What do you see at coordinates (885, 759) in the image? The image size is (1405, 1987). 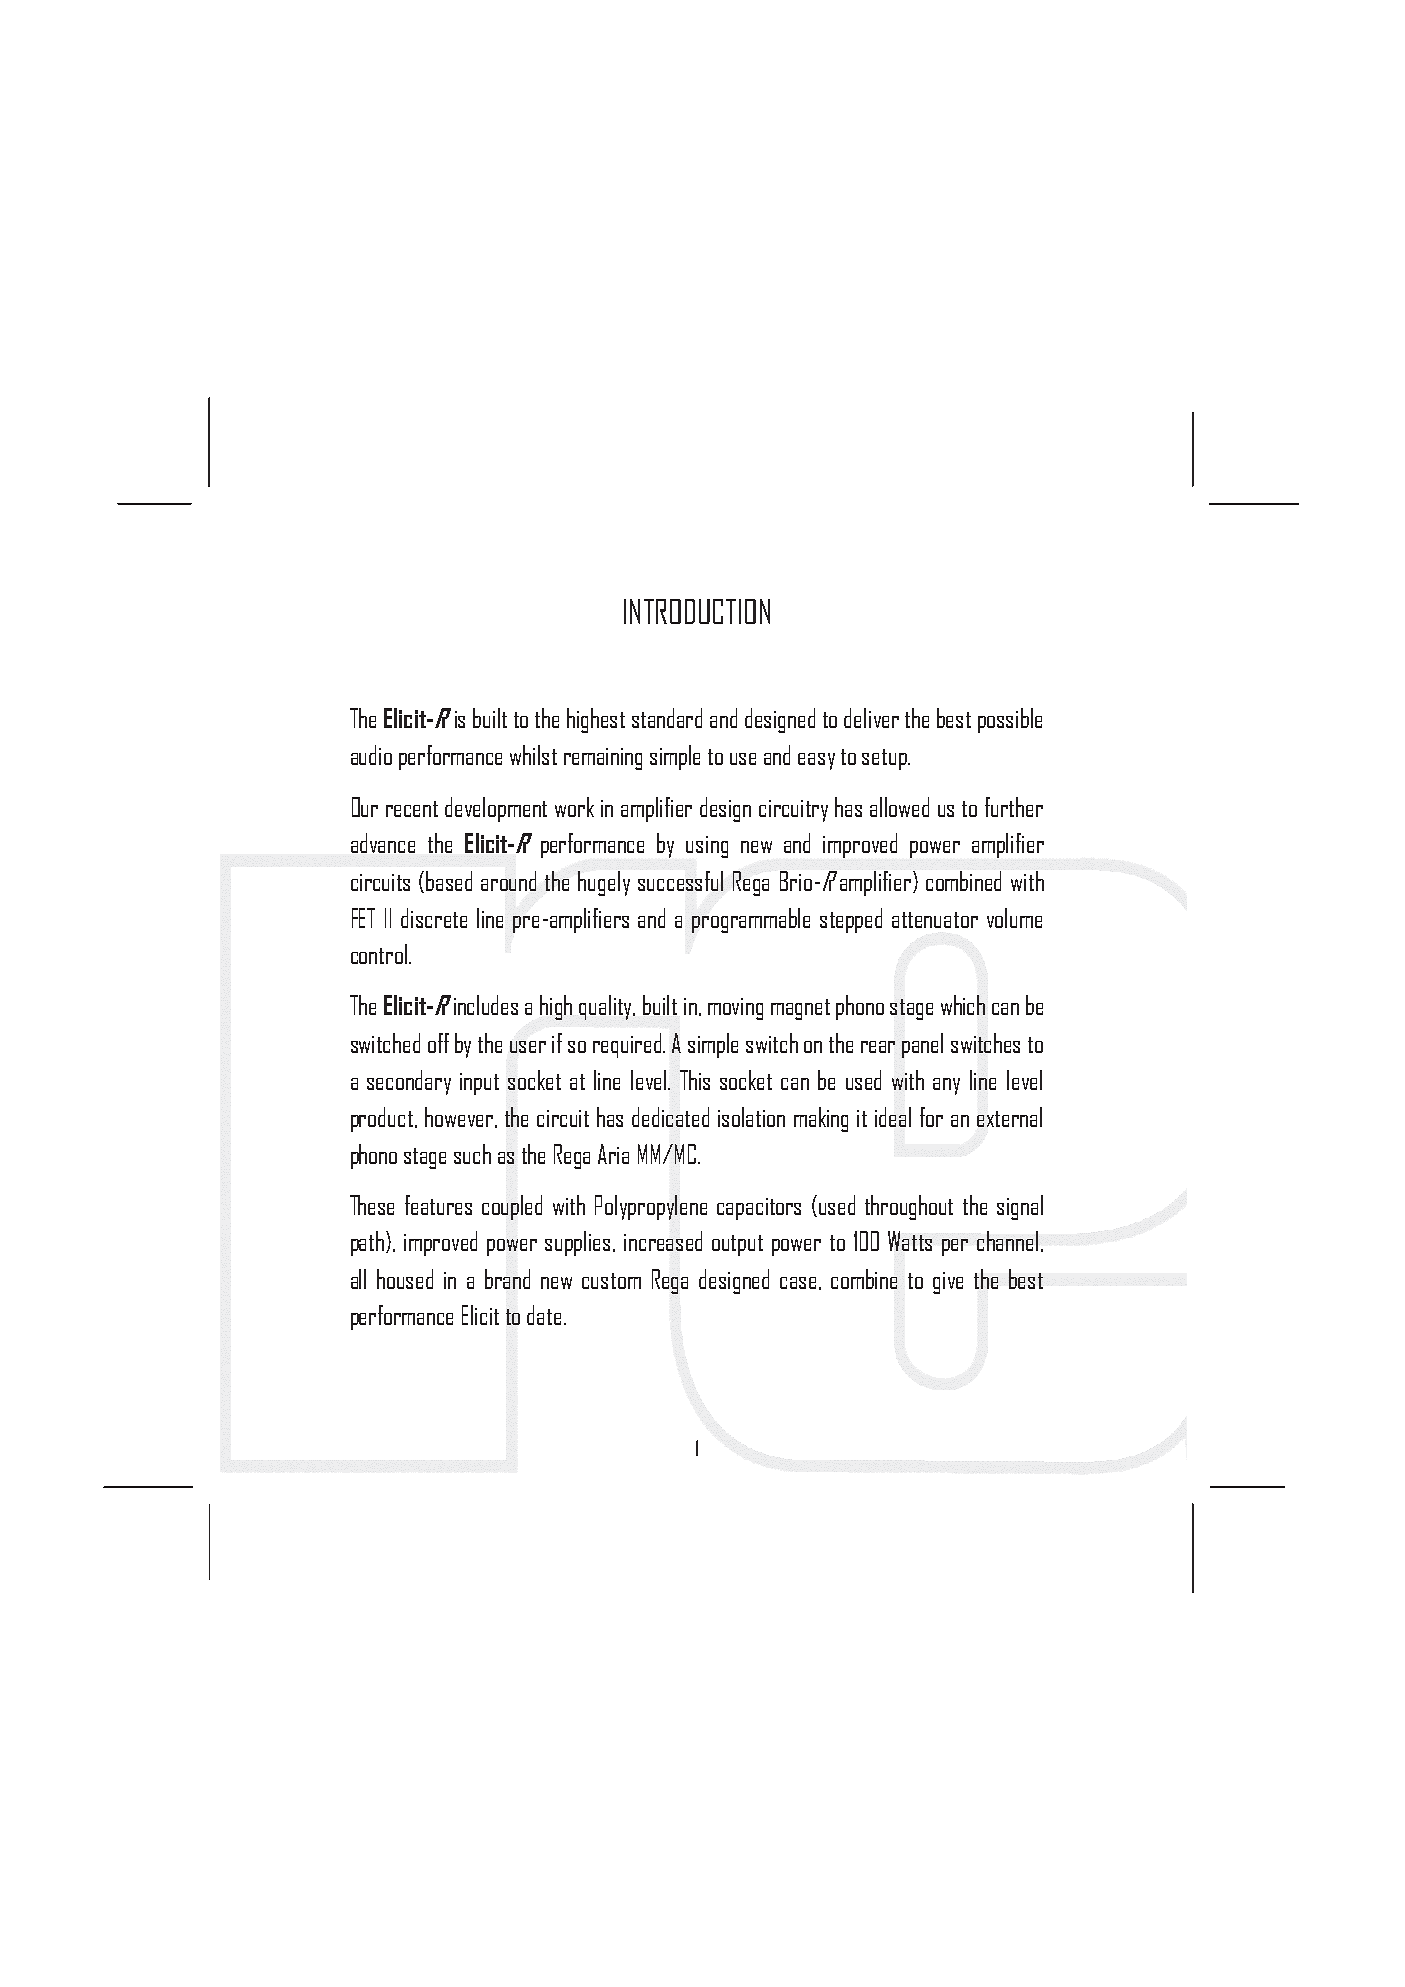 I see `setup` at bounding box center [885, 759].
